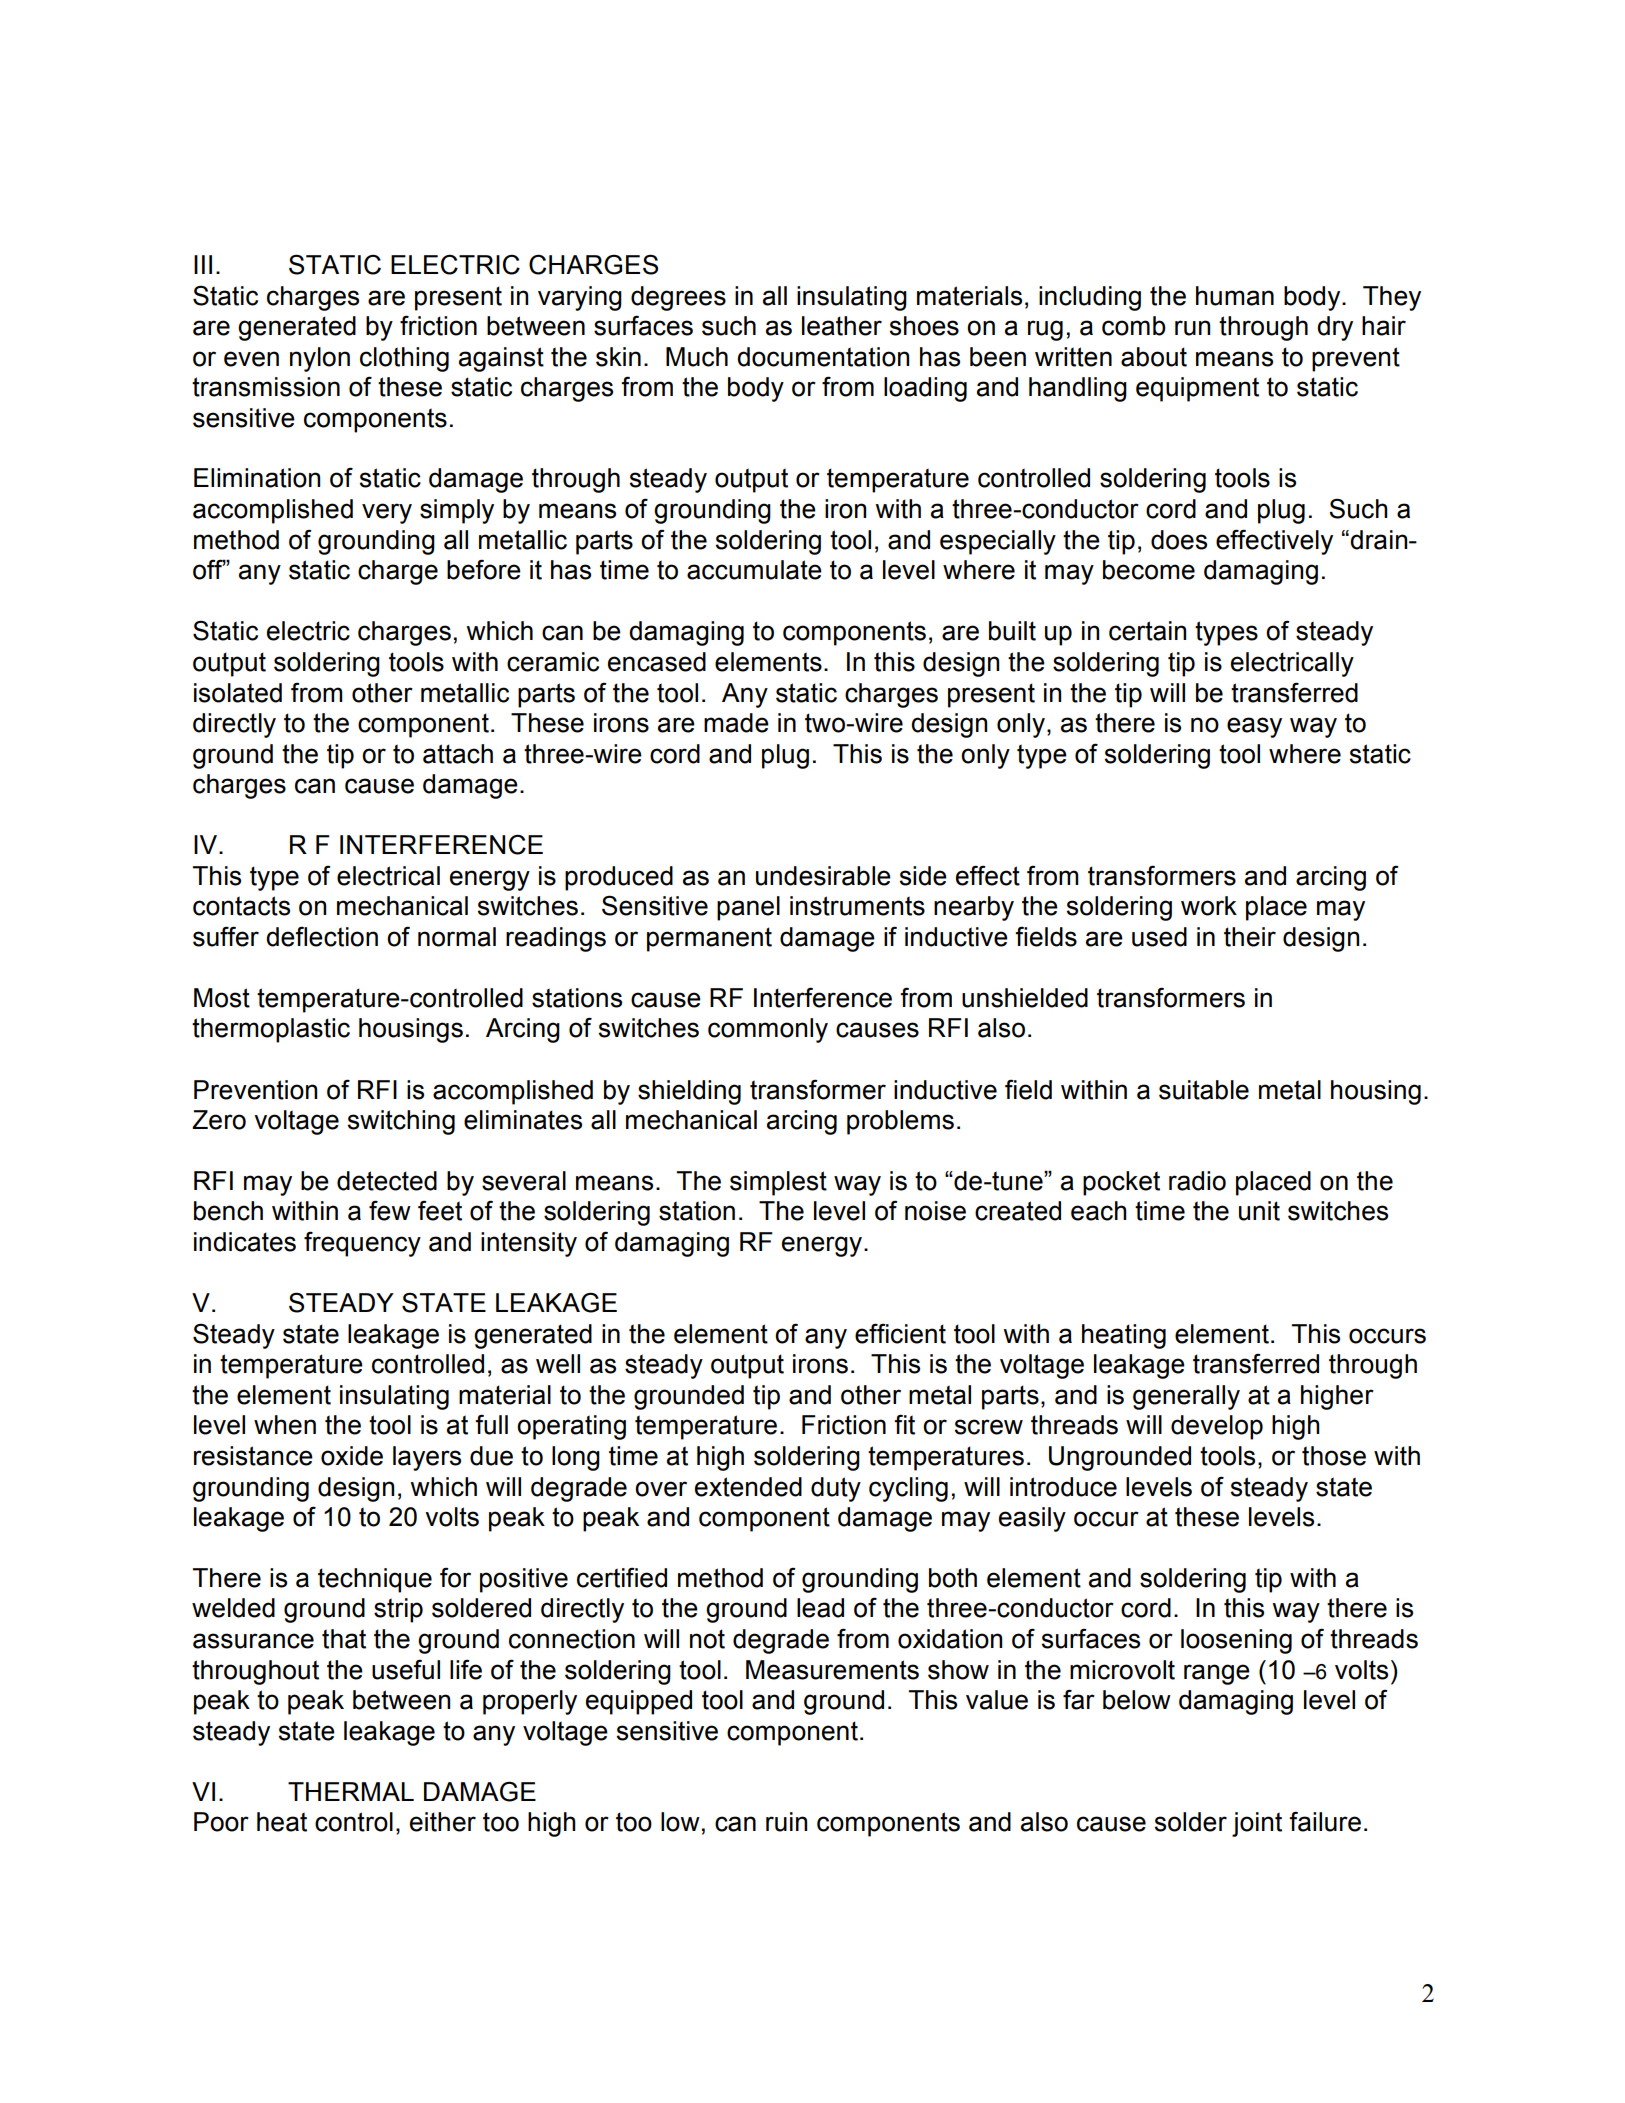 The width and height of the screenshot is (1625, 2103). What do you see at coordinates (1257, 1824) in the screenshot?
I see `joint` at bounding box center [1257, 1824].
